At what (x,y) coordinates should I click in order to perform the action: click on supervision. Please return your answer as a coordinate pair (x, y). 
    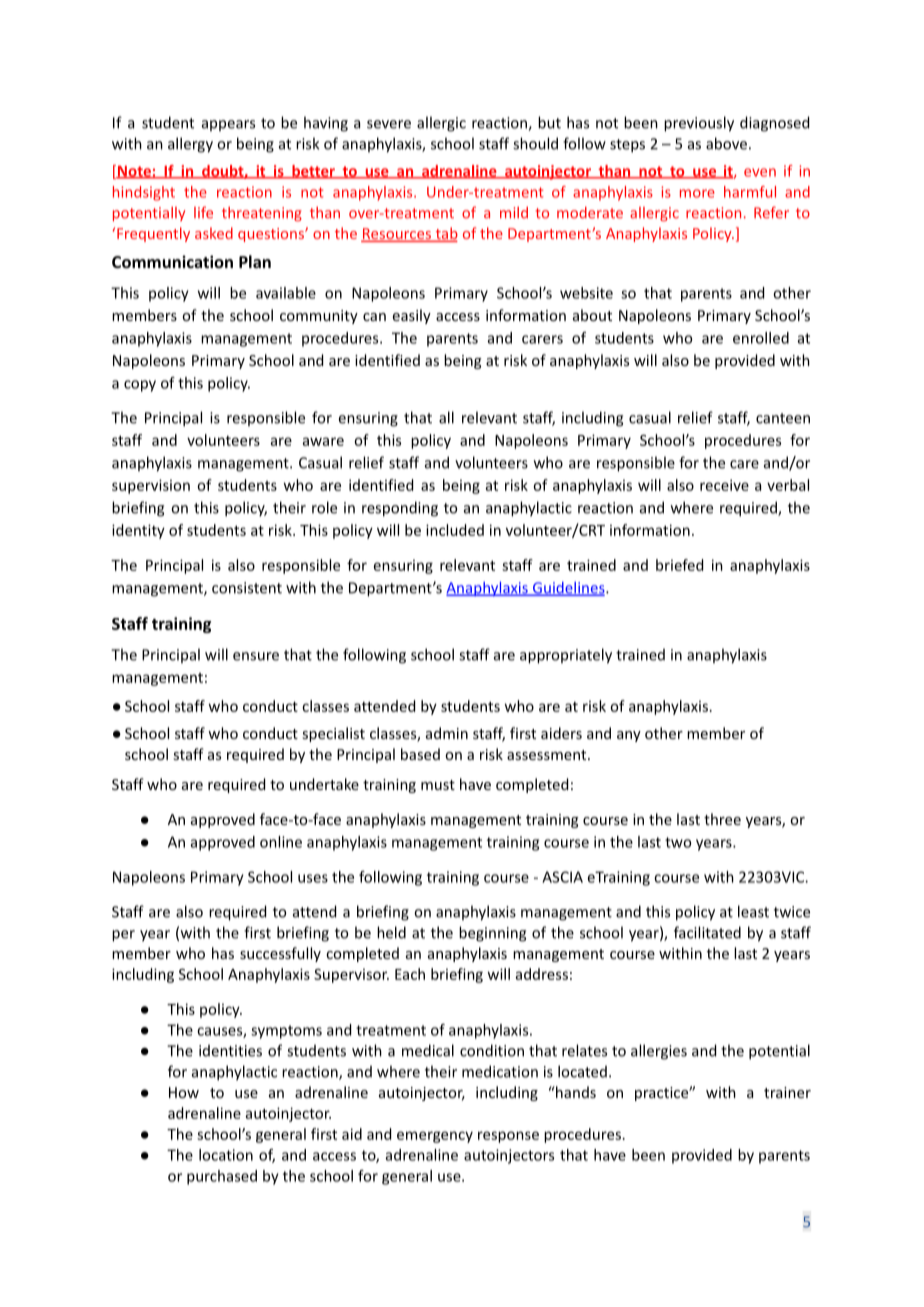
    Looking at the image, I should click on (151, 486).
